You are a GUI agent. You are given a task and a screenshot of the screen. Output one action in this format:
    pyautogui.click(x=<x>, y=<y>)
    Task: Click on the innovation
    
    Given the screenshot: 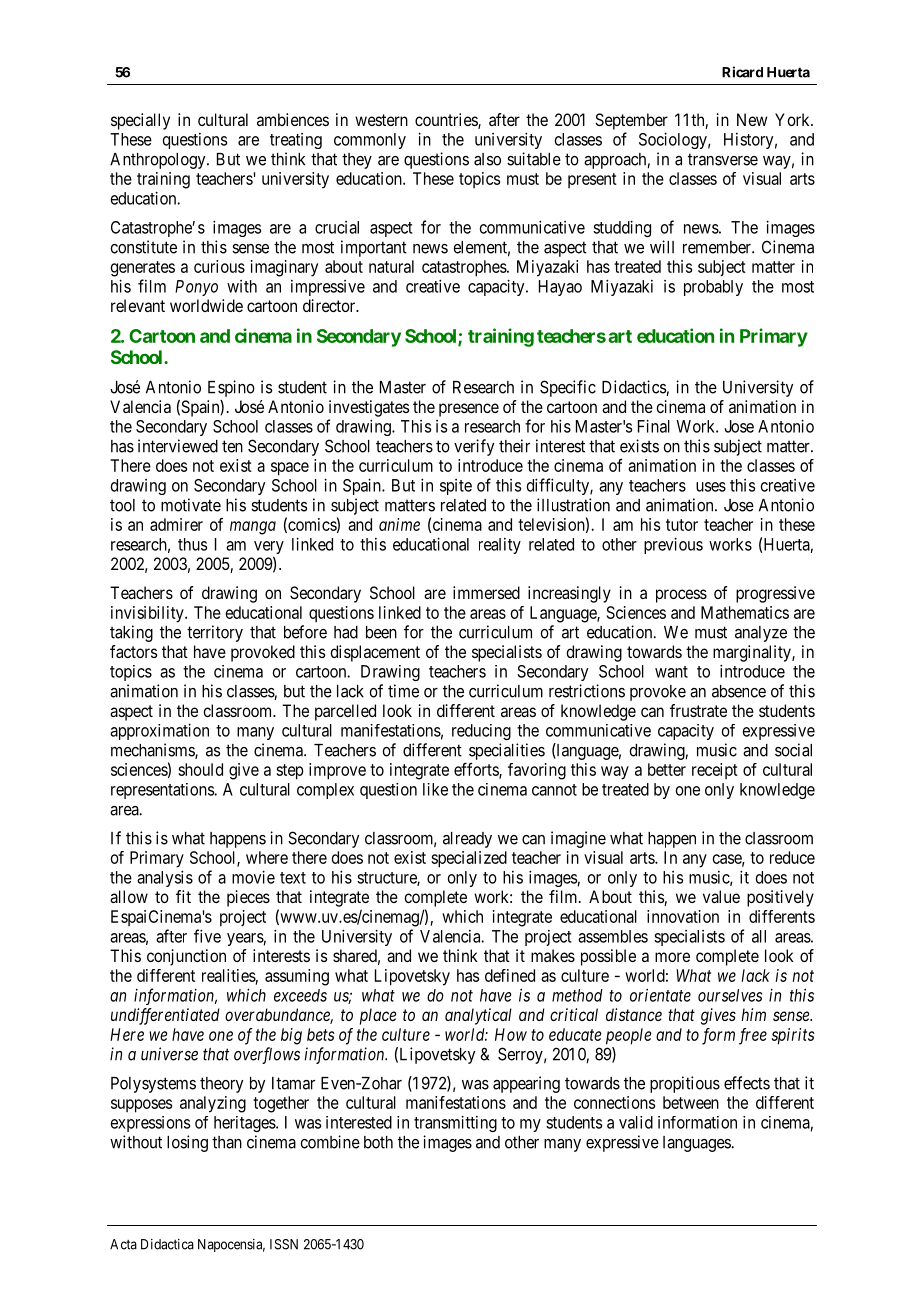 What is the action you would take?
    pyautogui.click(x=683, y=916)
